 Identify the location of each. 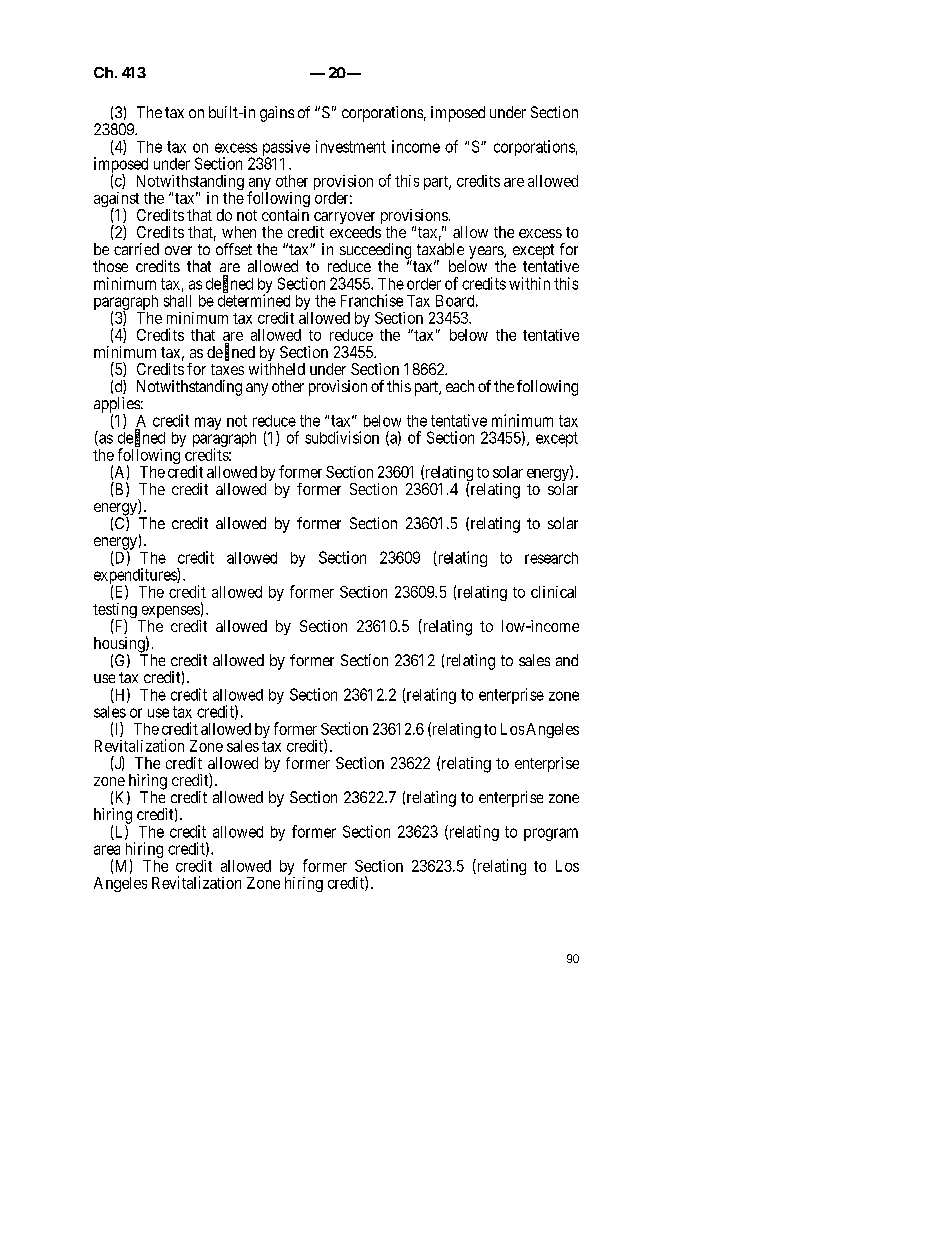
(460, 386).
